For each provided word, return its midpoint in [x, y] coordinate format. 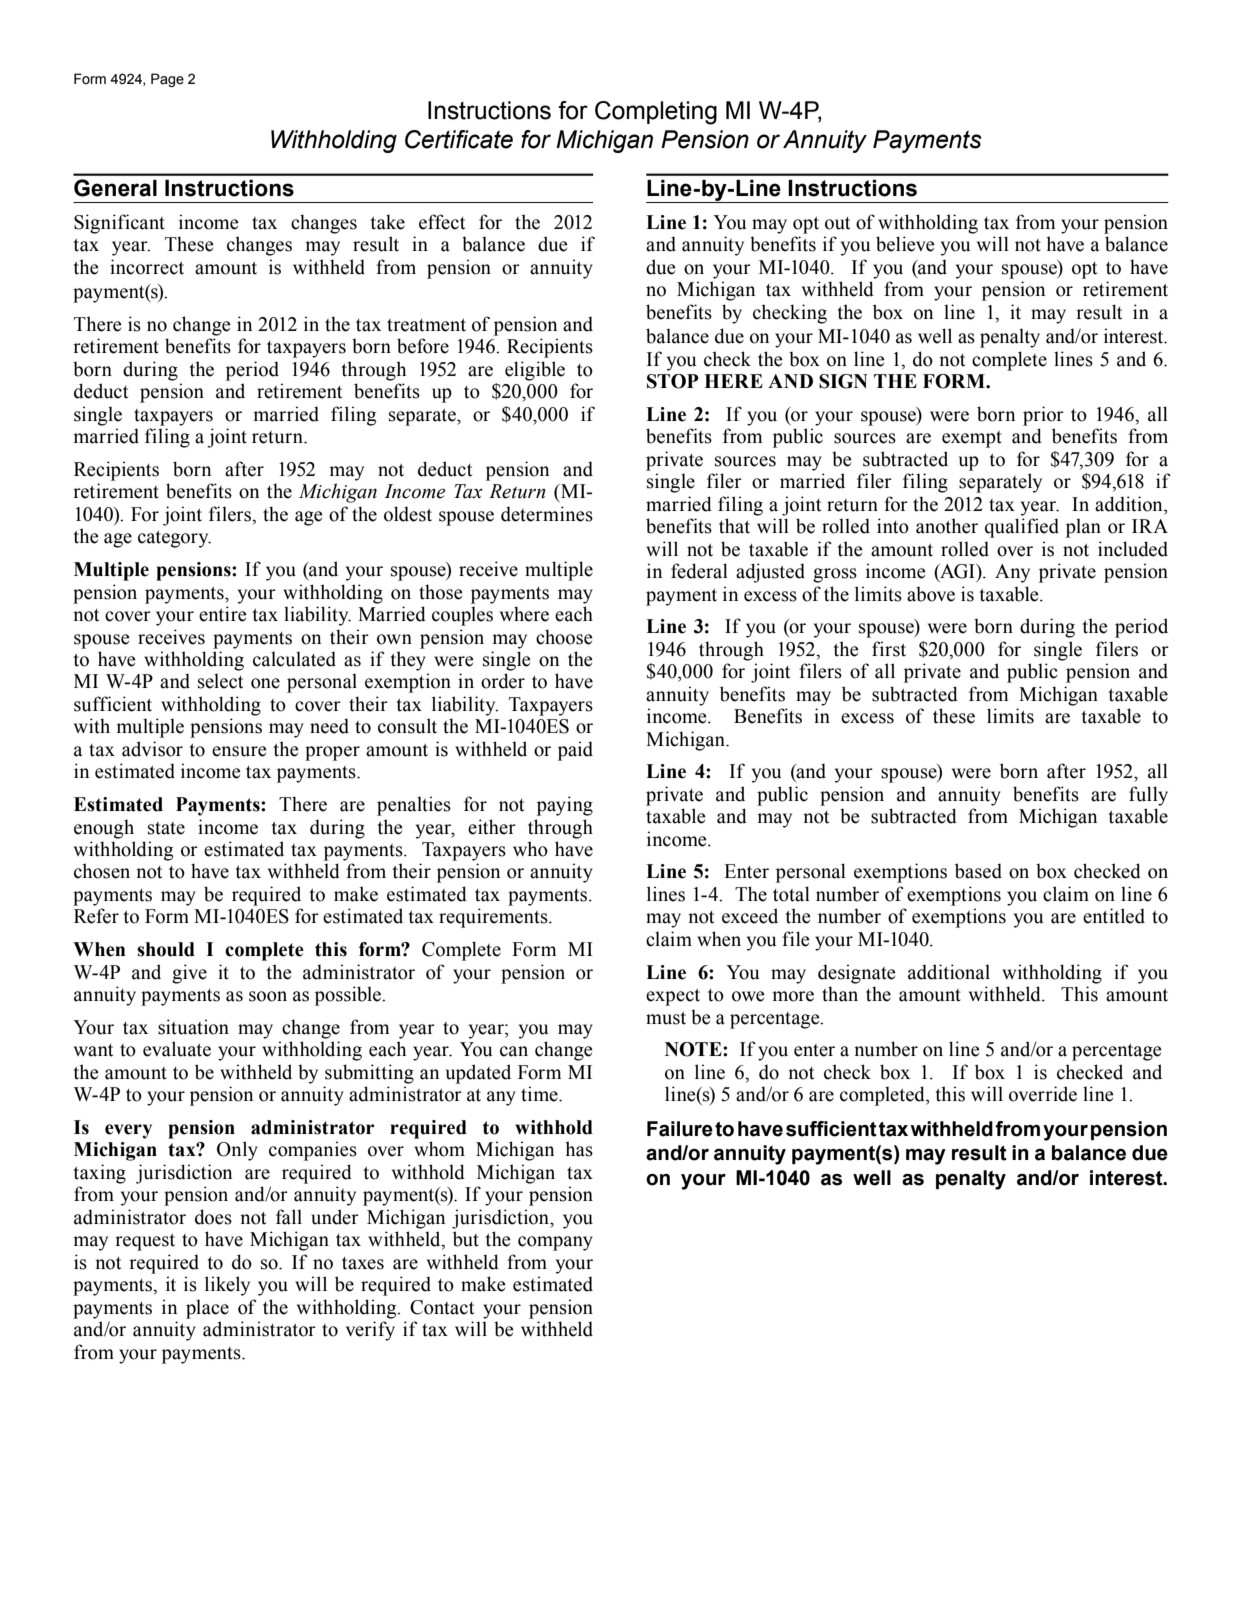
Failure [680, 1129]
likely [227, 1286]
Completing [656, 113]
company [555, 1243]
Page [167, 80]
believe [905, 244]
